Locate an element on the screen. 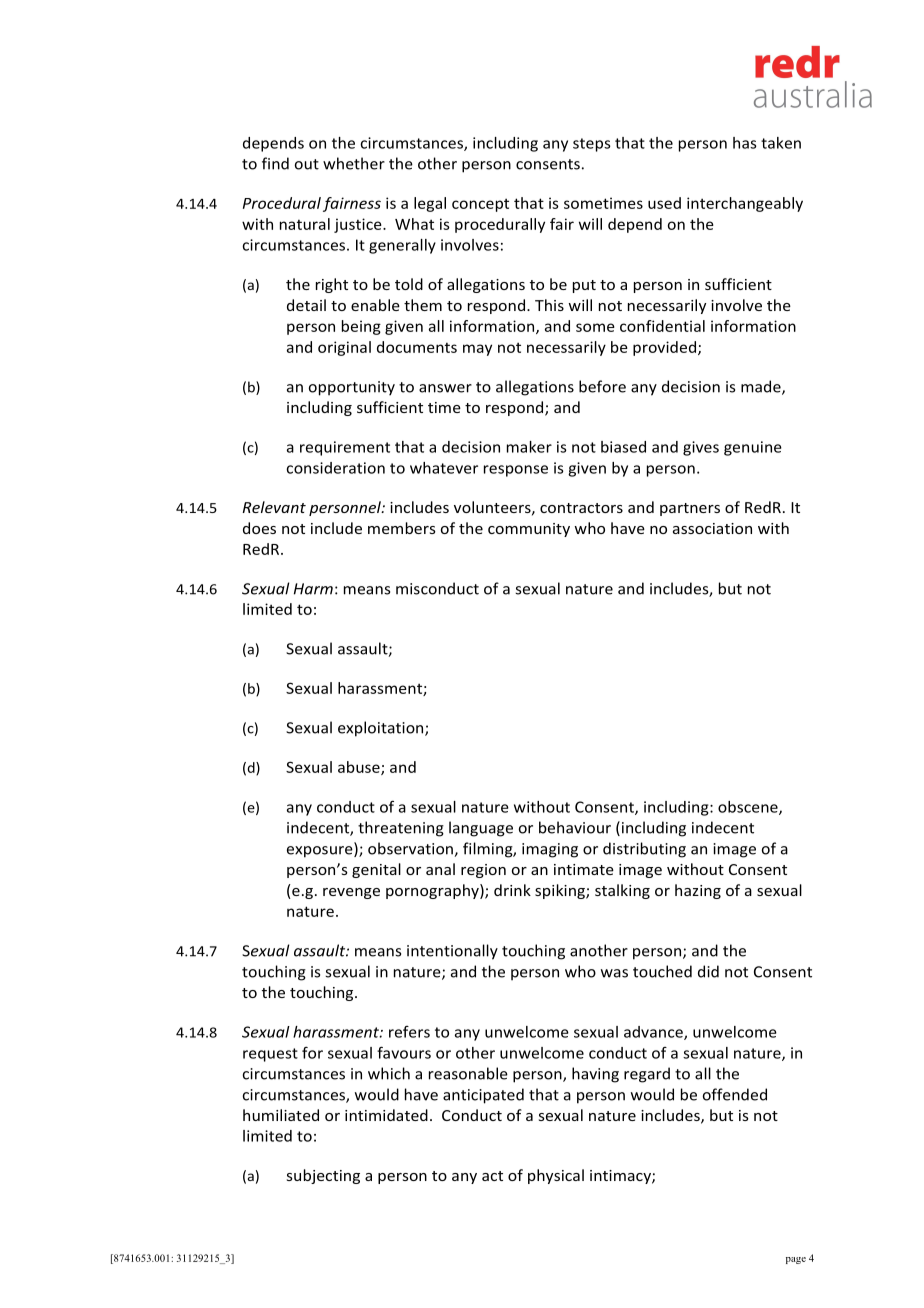 The width and height of the screenshot is (924, 1308). concept is located at coordinates (480, 205).
